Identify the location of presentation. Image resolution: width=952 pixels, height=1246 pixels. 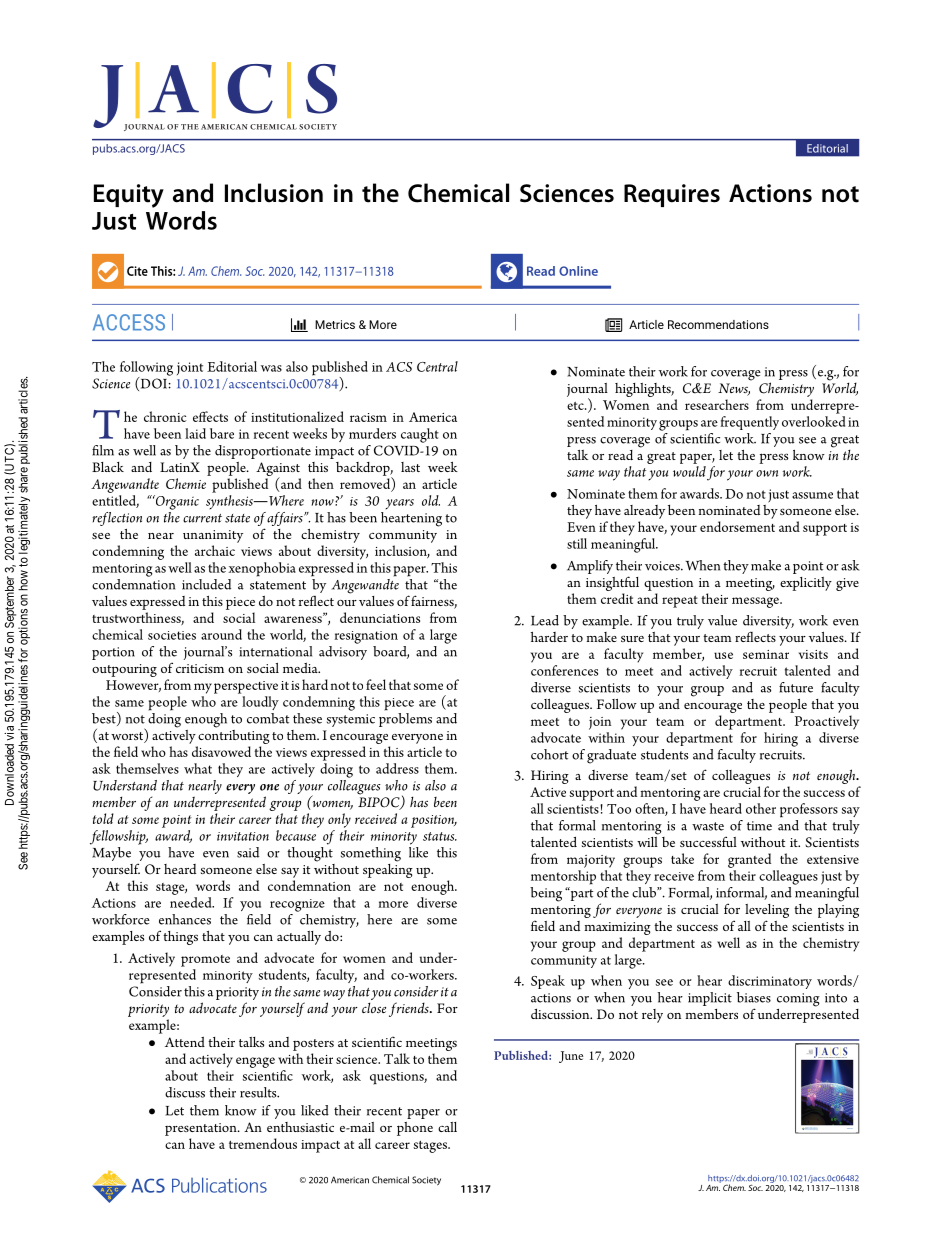
(202, 1129).
